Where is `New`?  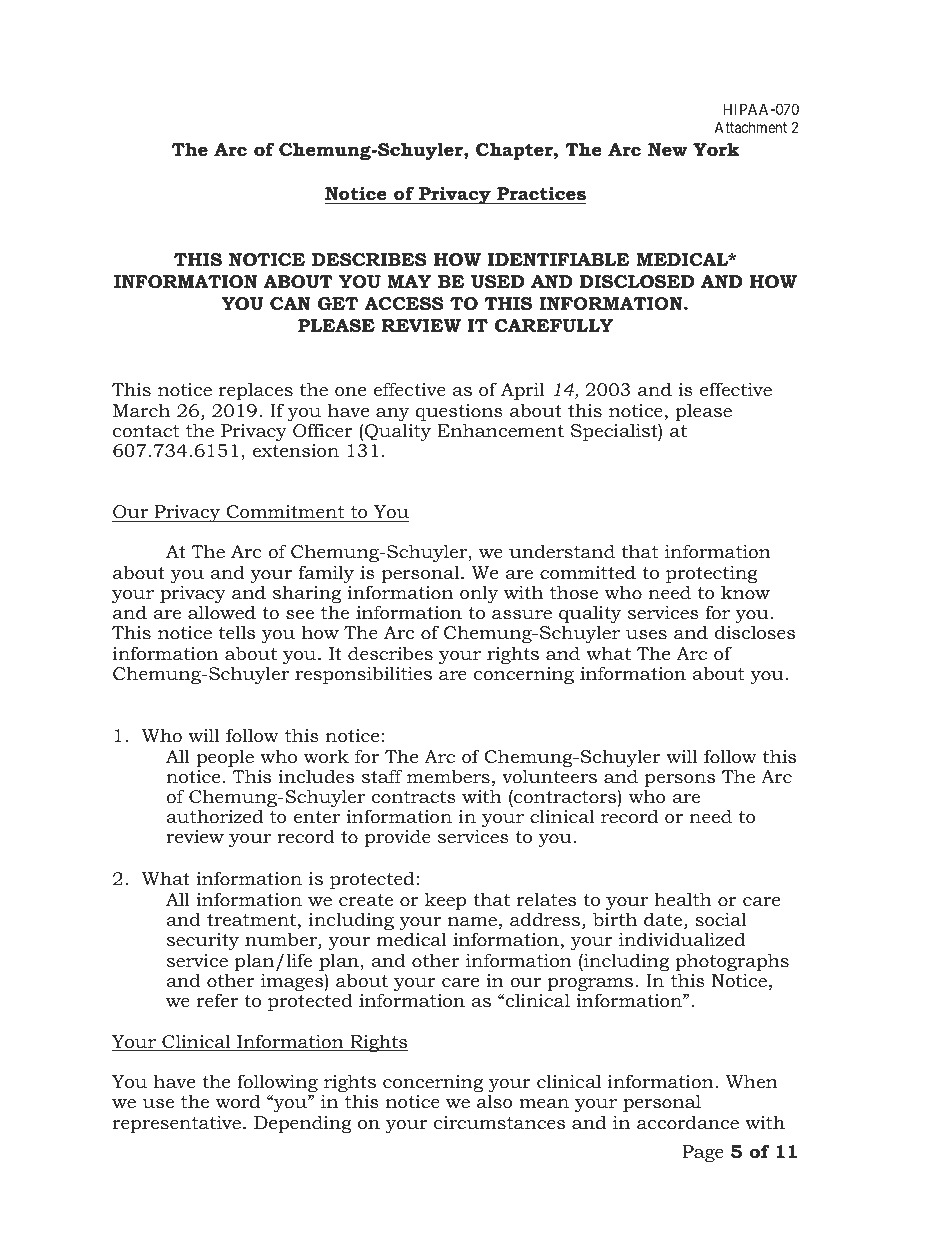
New is located at coordinates (667, 149).
